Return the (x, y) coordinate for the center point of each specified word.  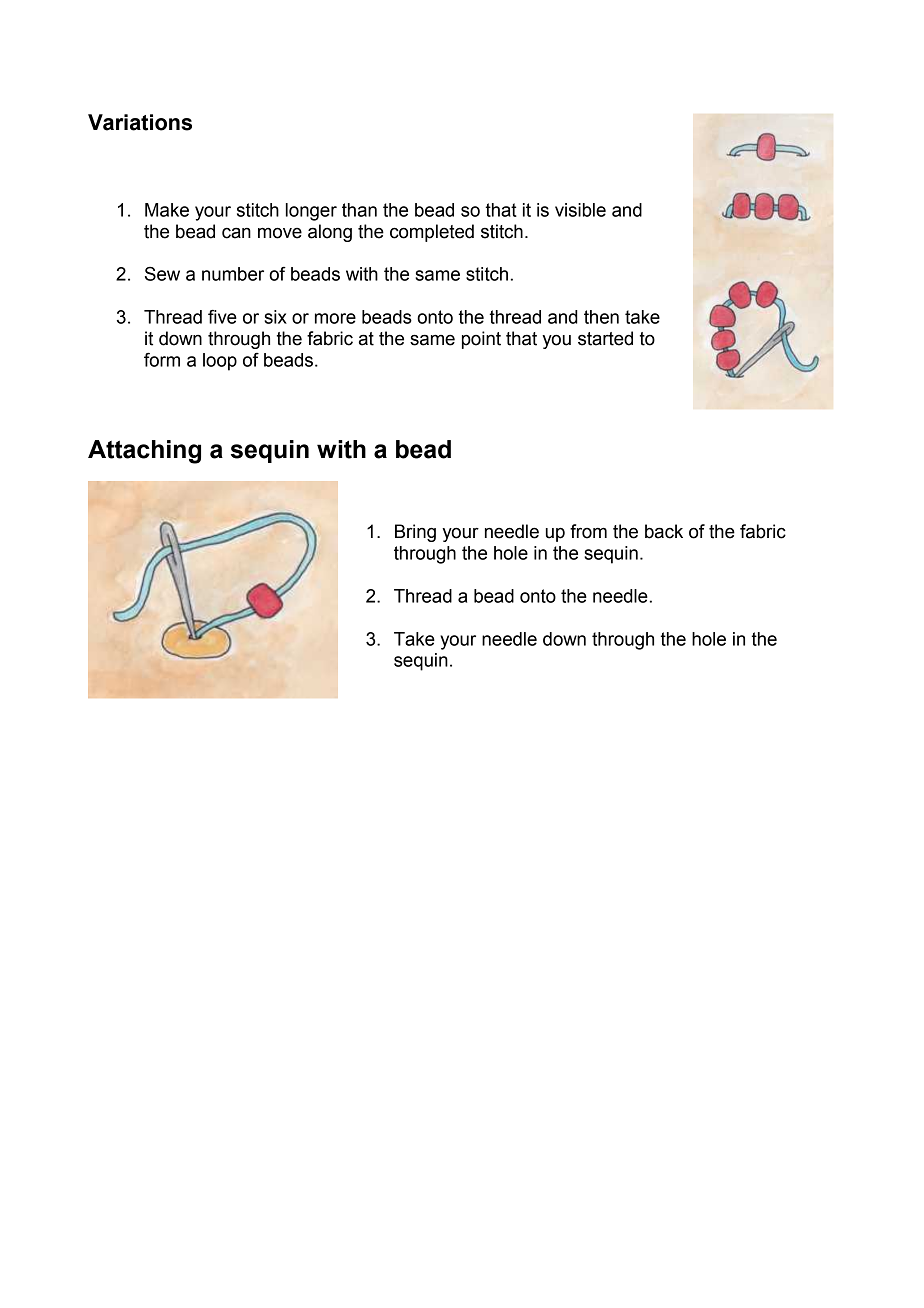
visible (580, 210)
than (359, 210)
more (335, 318)
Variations (140, 122)
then (601, 317)
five (222, 317)
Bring (415, 533)
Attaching (144, 452)
